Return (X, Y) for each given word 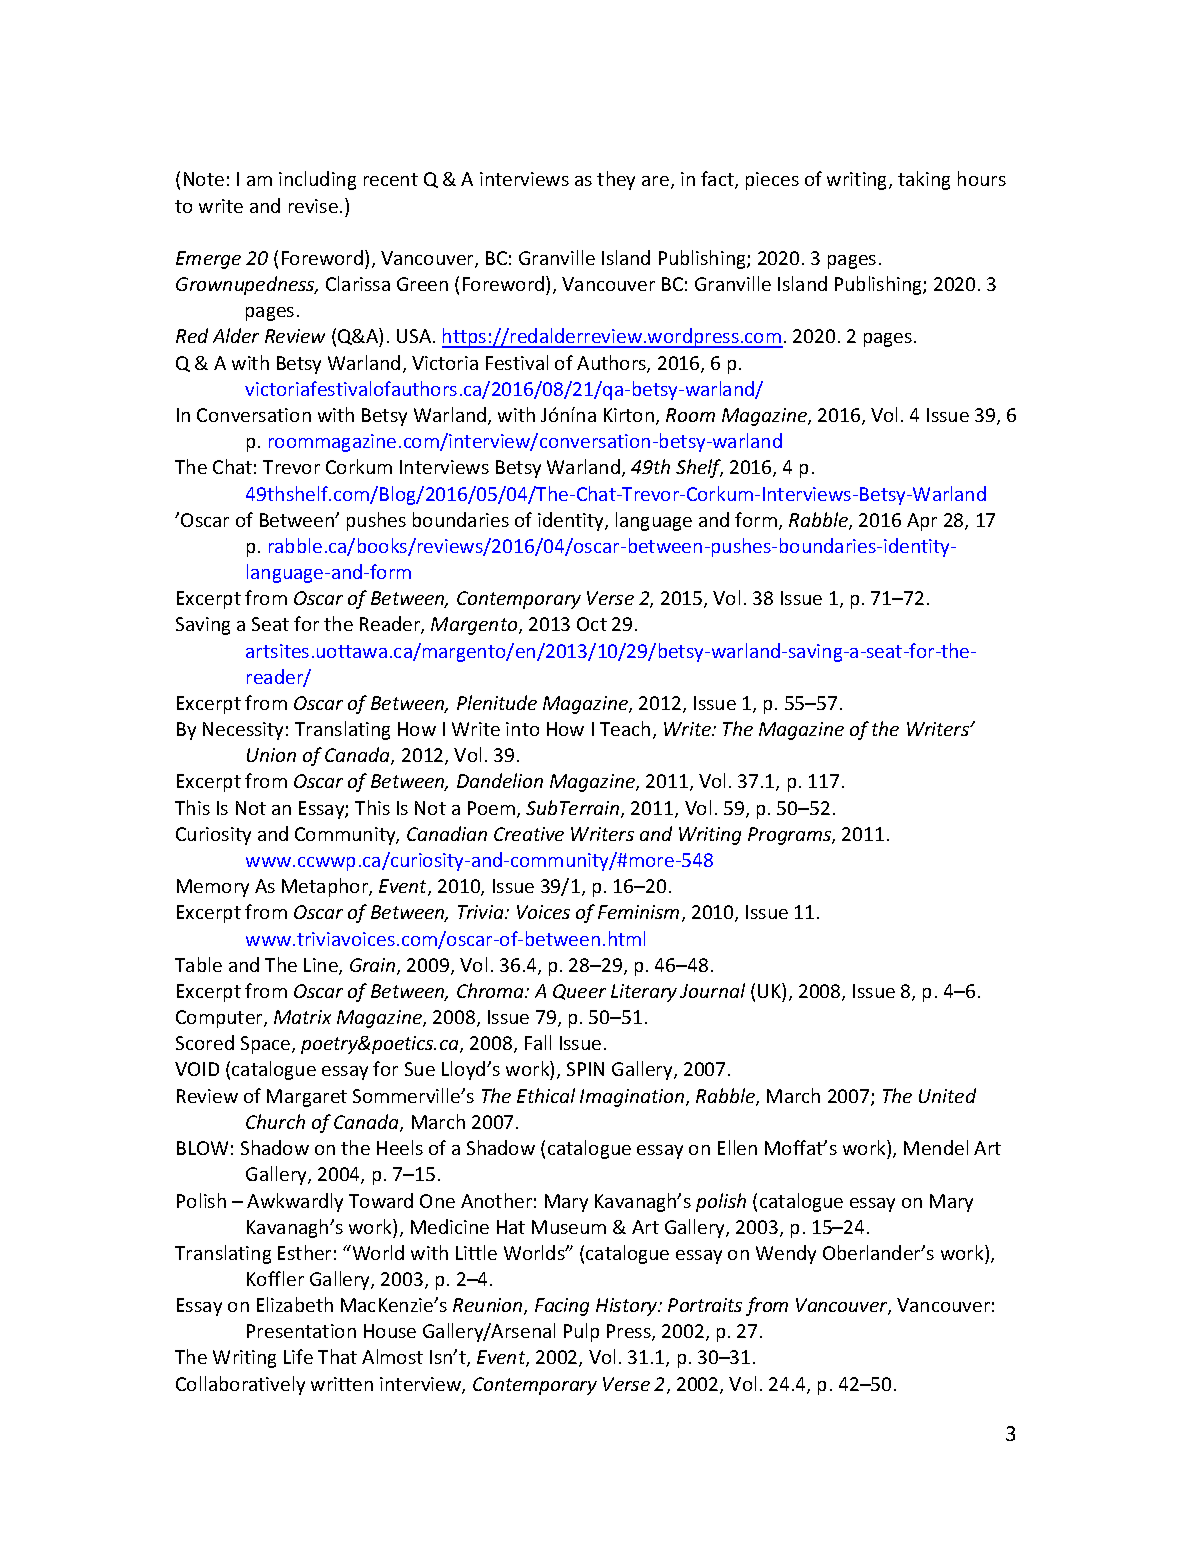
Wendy (786, 1254)
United (947, 1095)
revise (313, 206)
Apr (922, 522)
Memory (213, 888)
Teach (625, 728)
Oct (592, 624)
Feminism (638, 912)
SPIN (585, 1069)
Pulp (581, 1332)
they (616, 180)
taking (924, 180)
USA (415, 336)
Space (267, 1045)
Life (298, 1356)
